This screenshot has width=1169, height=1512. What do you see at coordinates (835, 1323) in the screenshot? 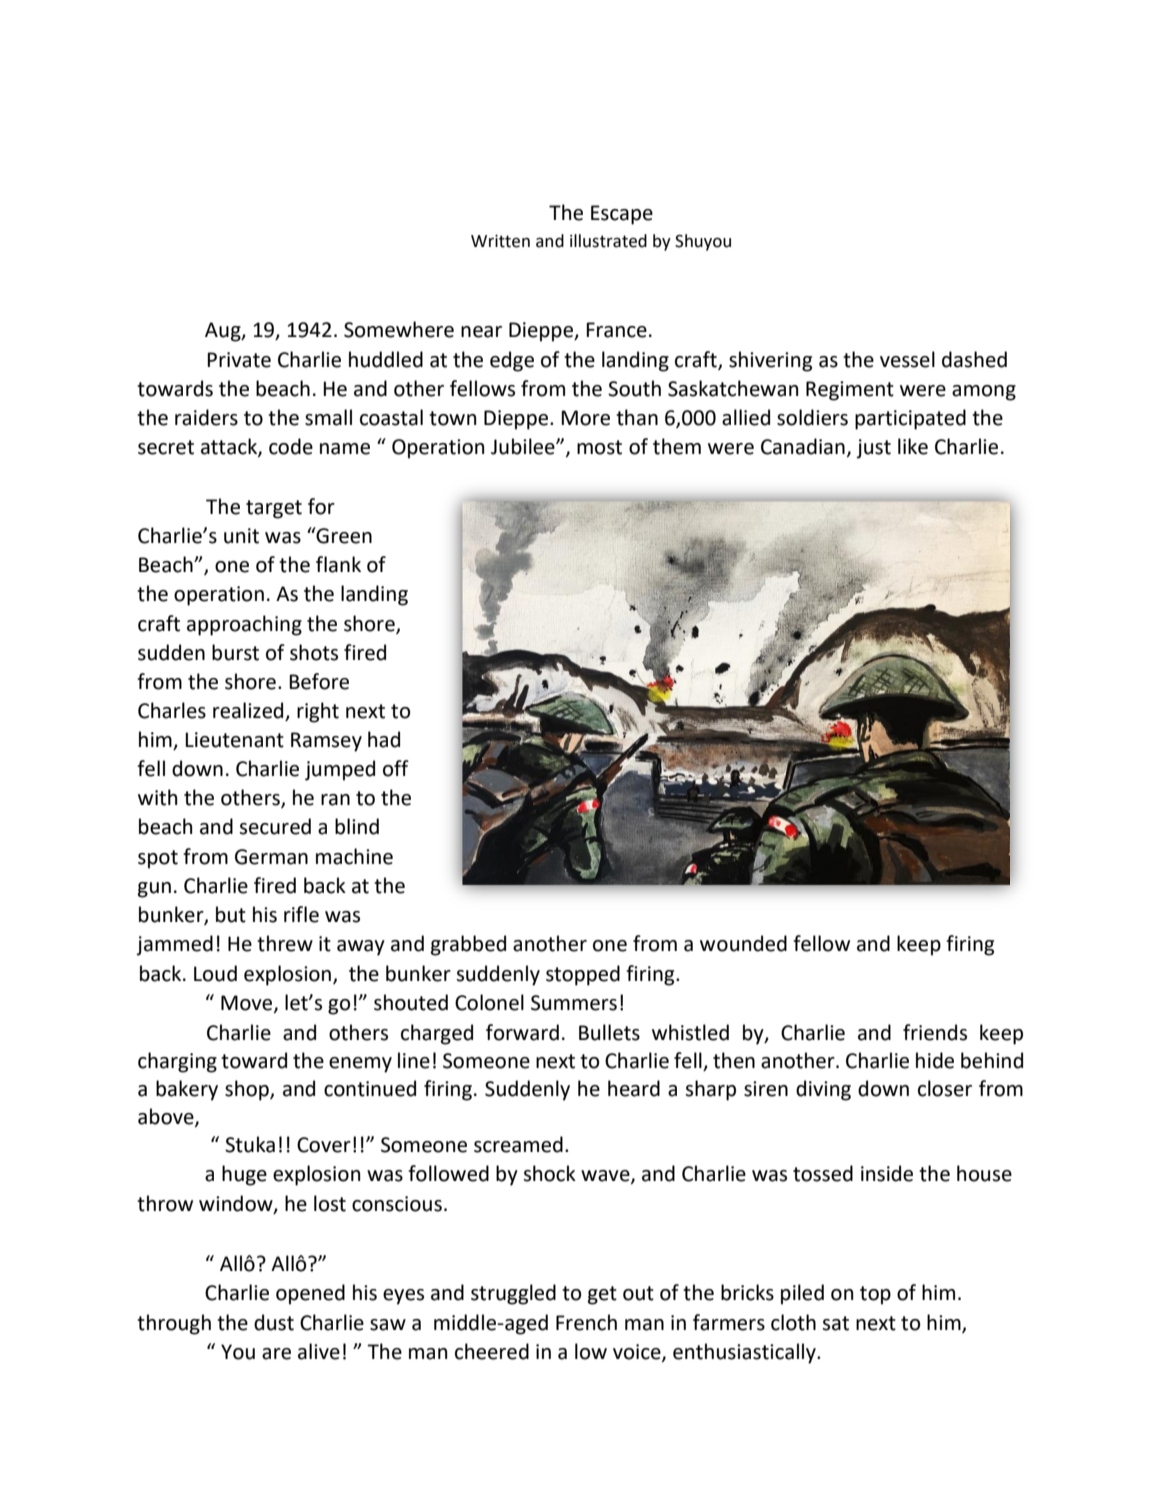
I see `sat` at bounding box center [835, 1323].
